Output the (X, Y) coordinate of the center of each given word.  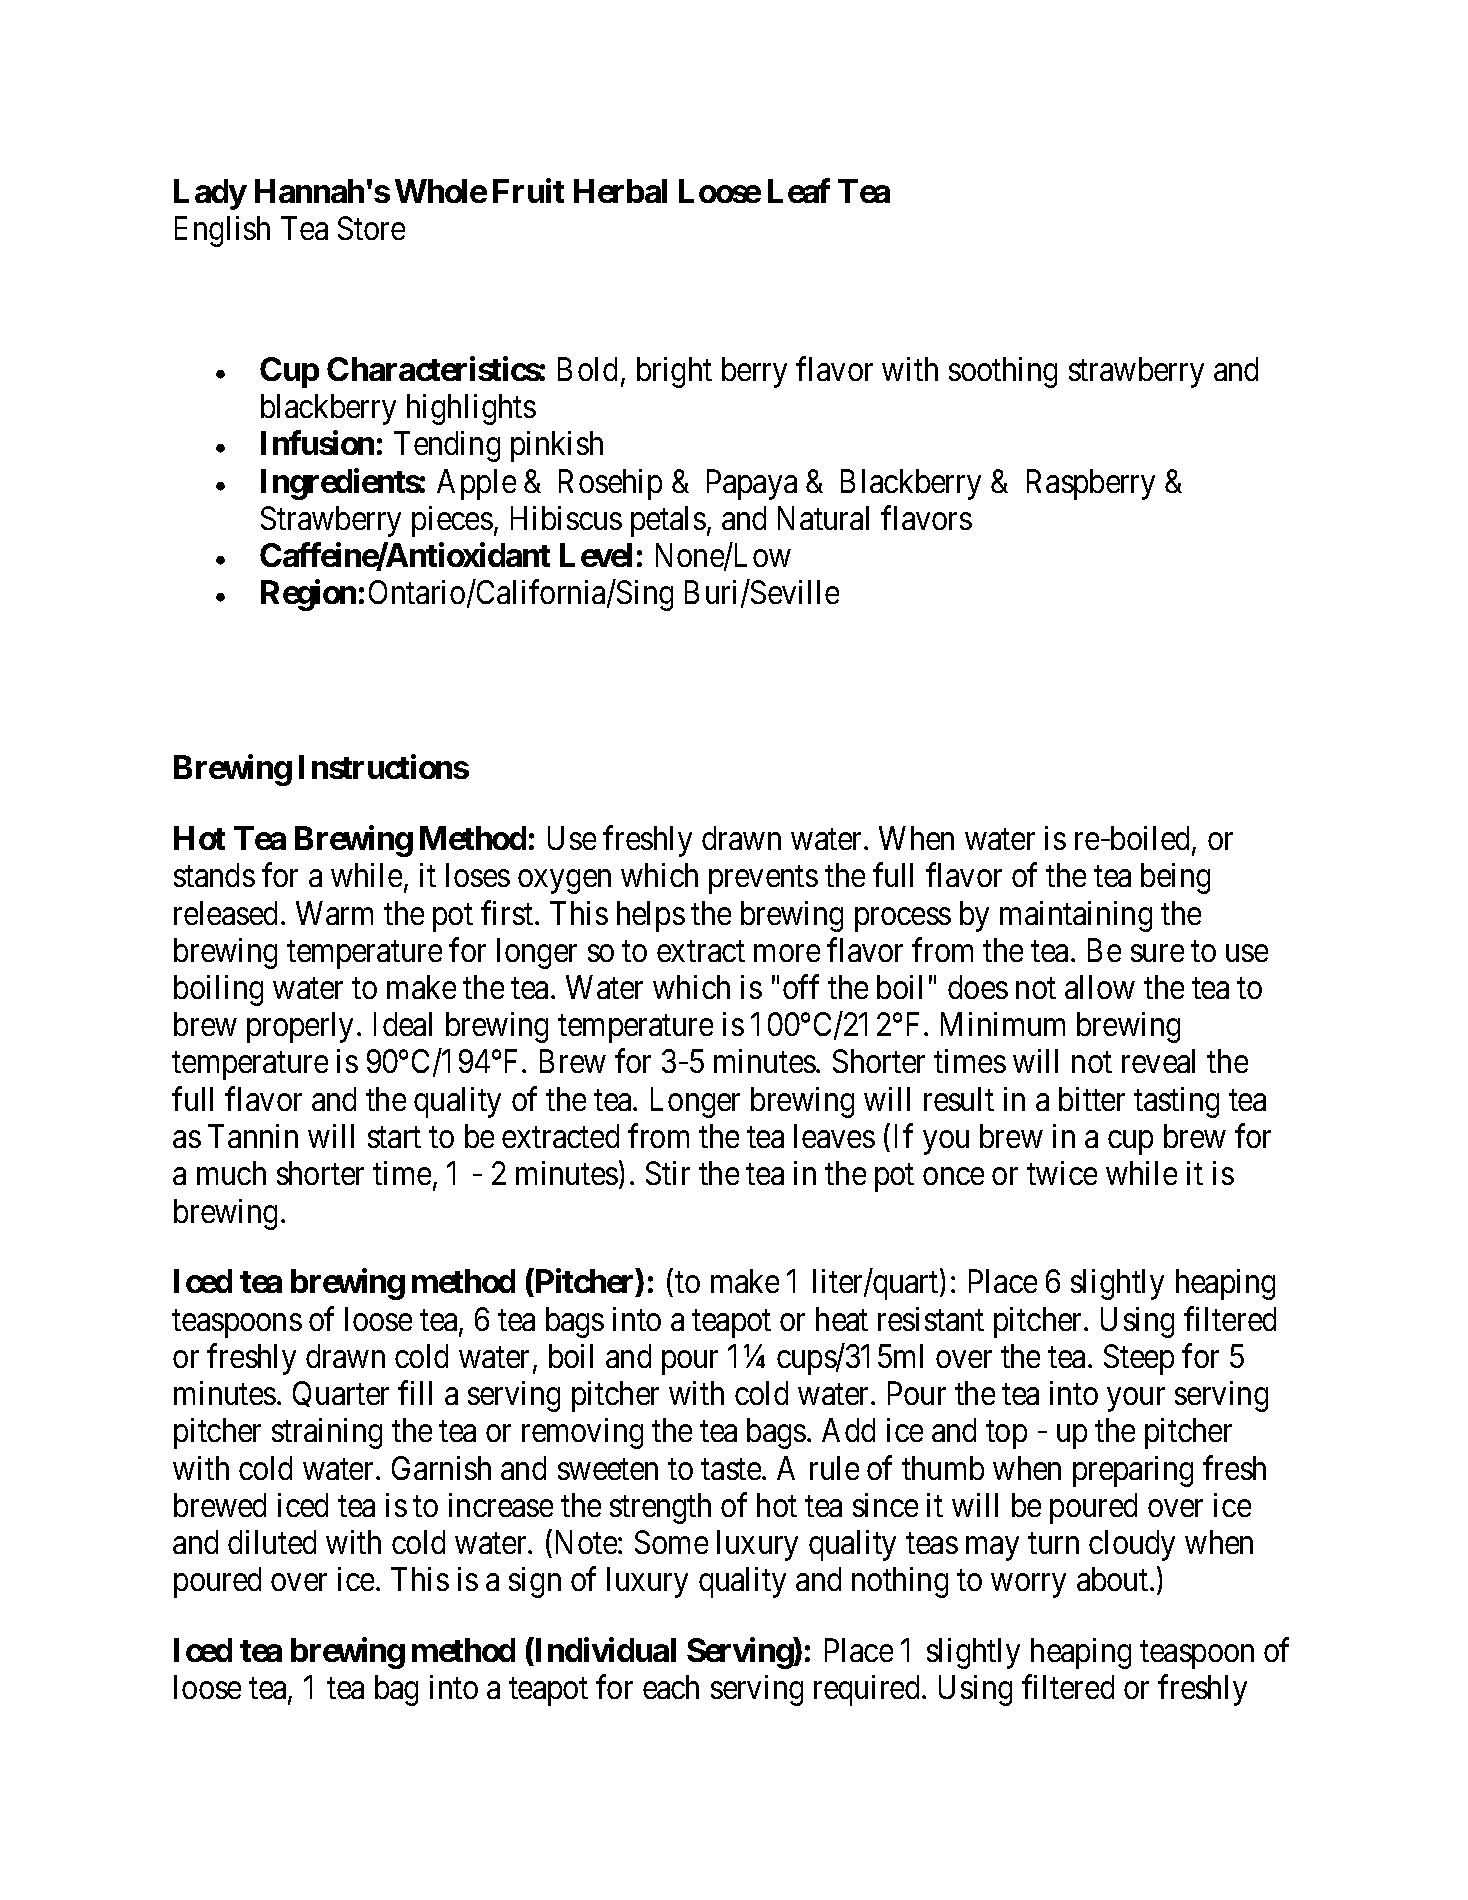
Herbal (620, 191)
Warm (334, 913)
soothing (1003, 372)
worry (1028, 1586)
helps (651, 916)
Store (371, 228)
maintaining (1076, 916)
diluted (272, 1542)
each (671, 1687)
